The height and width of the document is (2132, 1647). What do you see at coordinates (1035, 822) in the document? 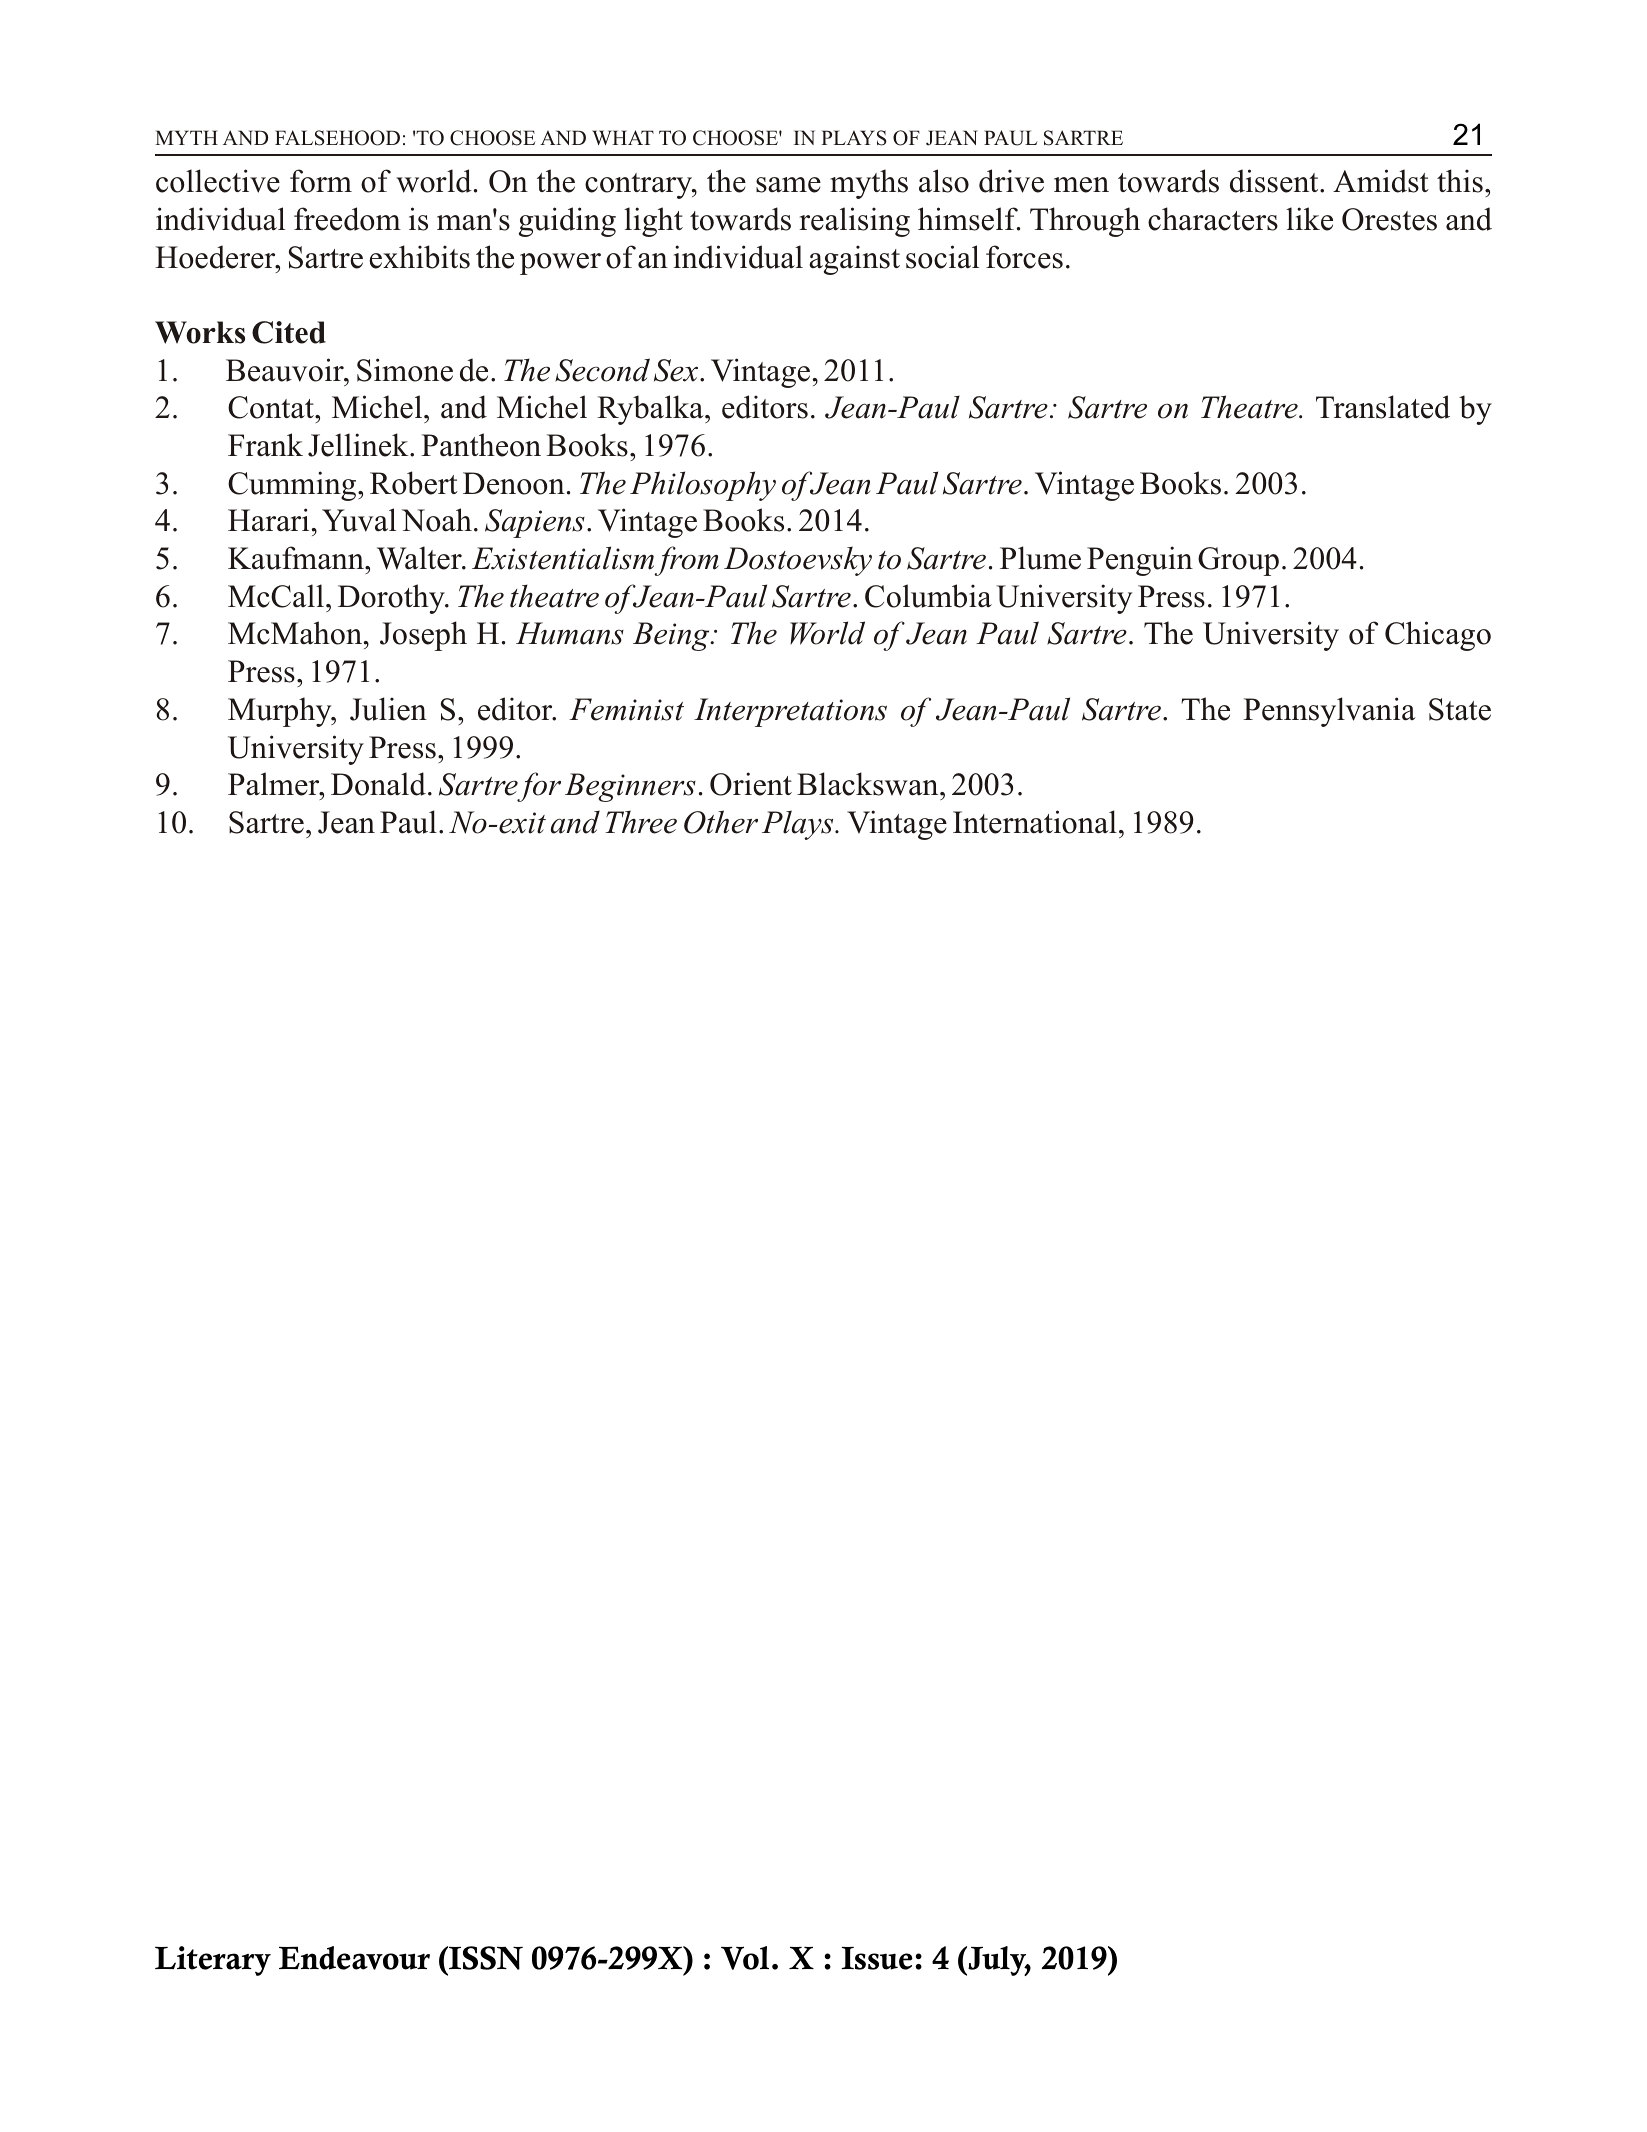
I see `International` at bounding box center [1035, 822].
